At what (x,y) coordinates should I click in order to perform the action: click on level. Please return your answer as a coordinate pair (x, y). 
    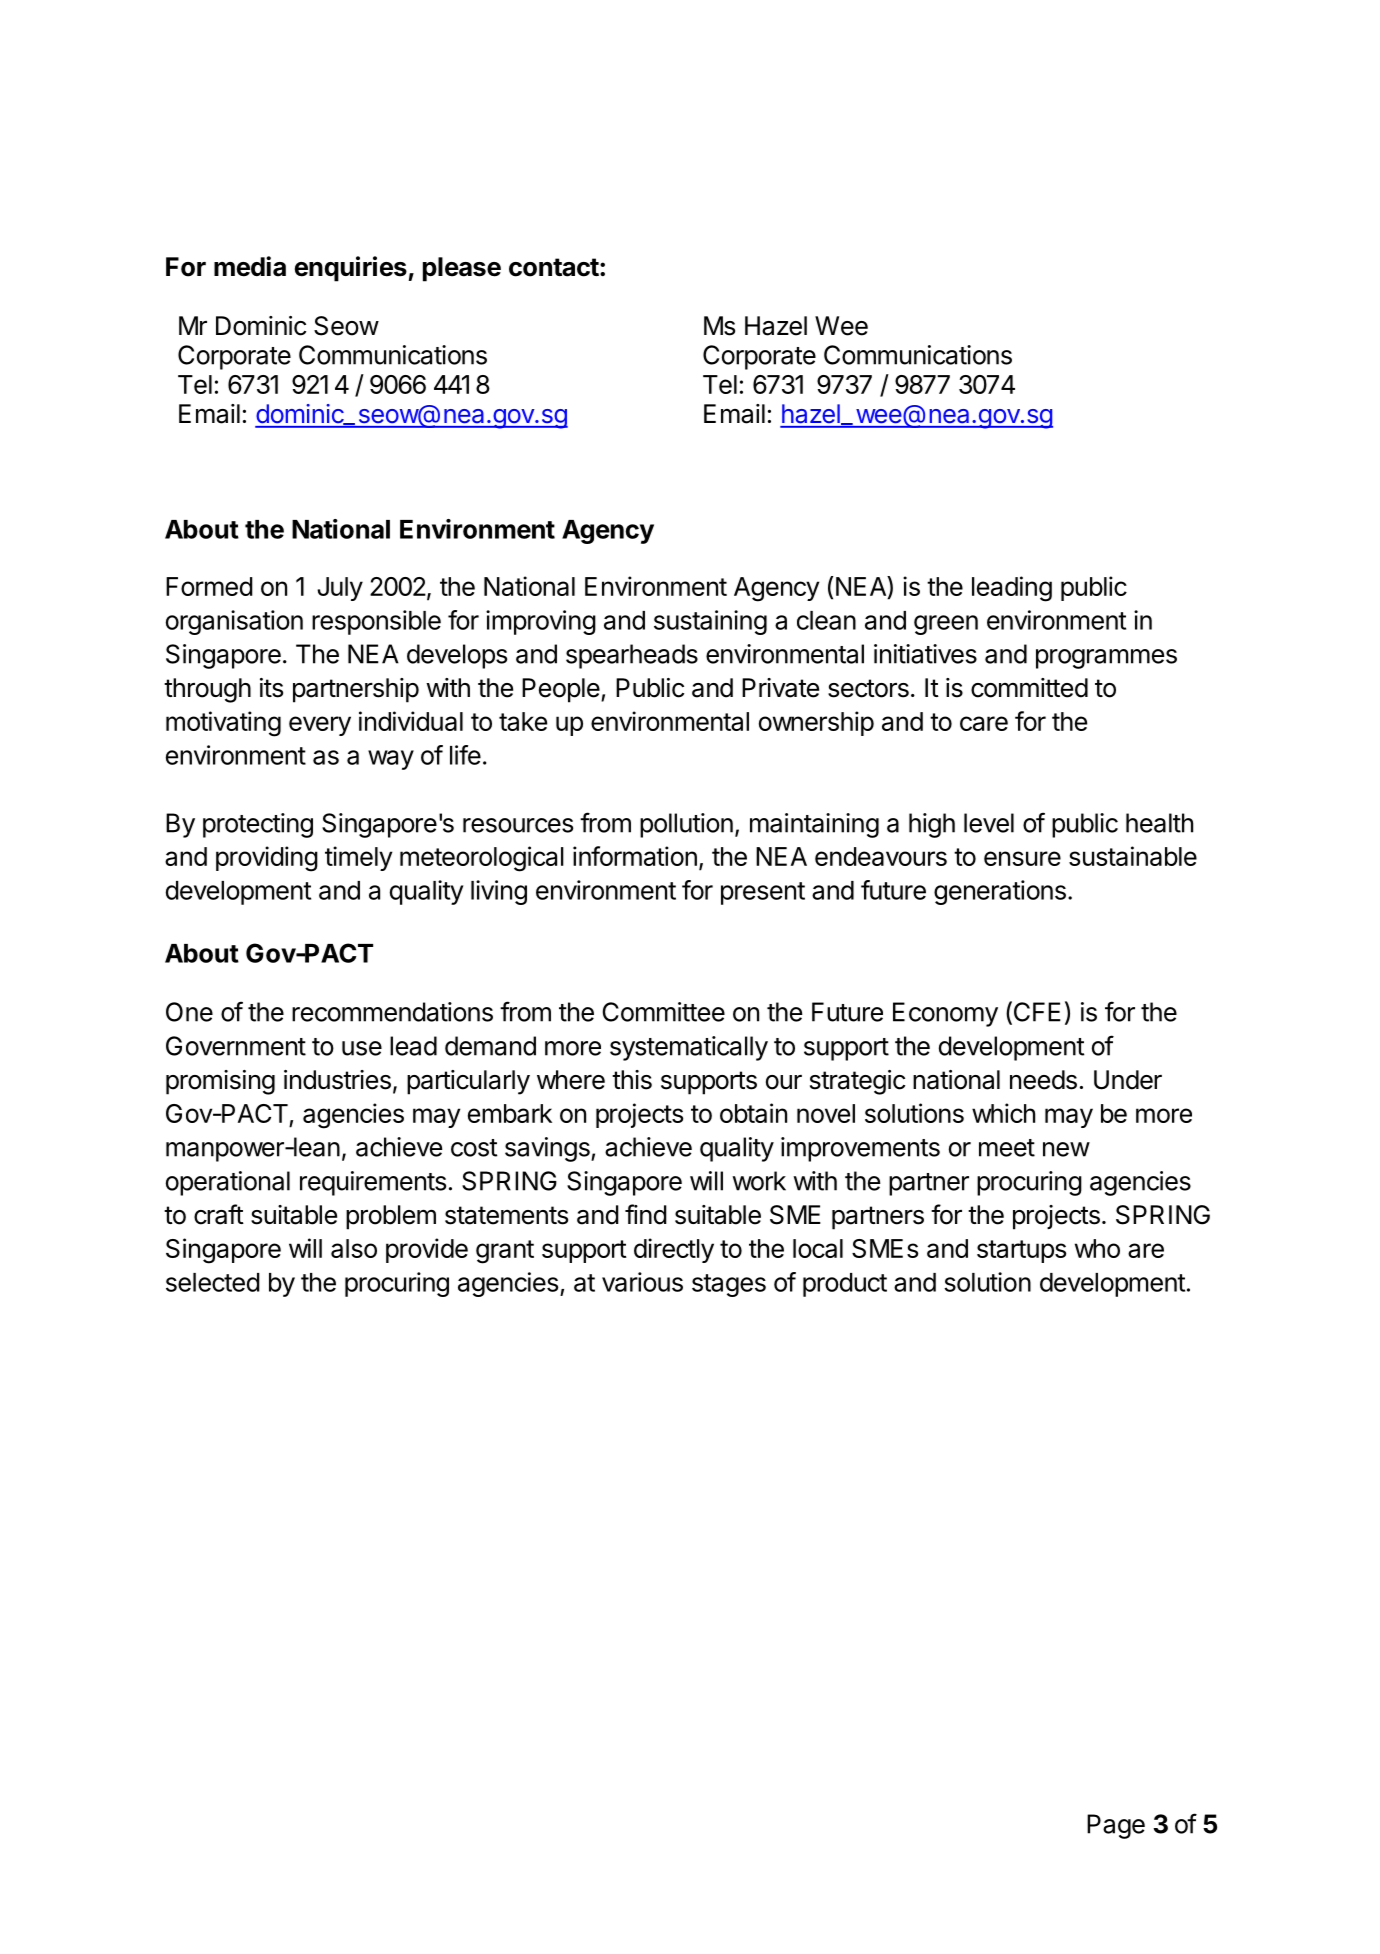
    Looking at the image, I should click on (989, 823).
